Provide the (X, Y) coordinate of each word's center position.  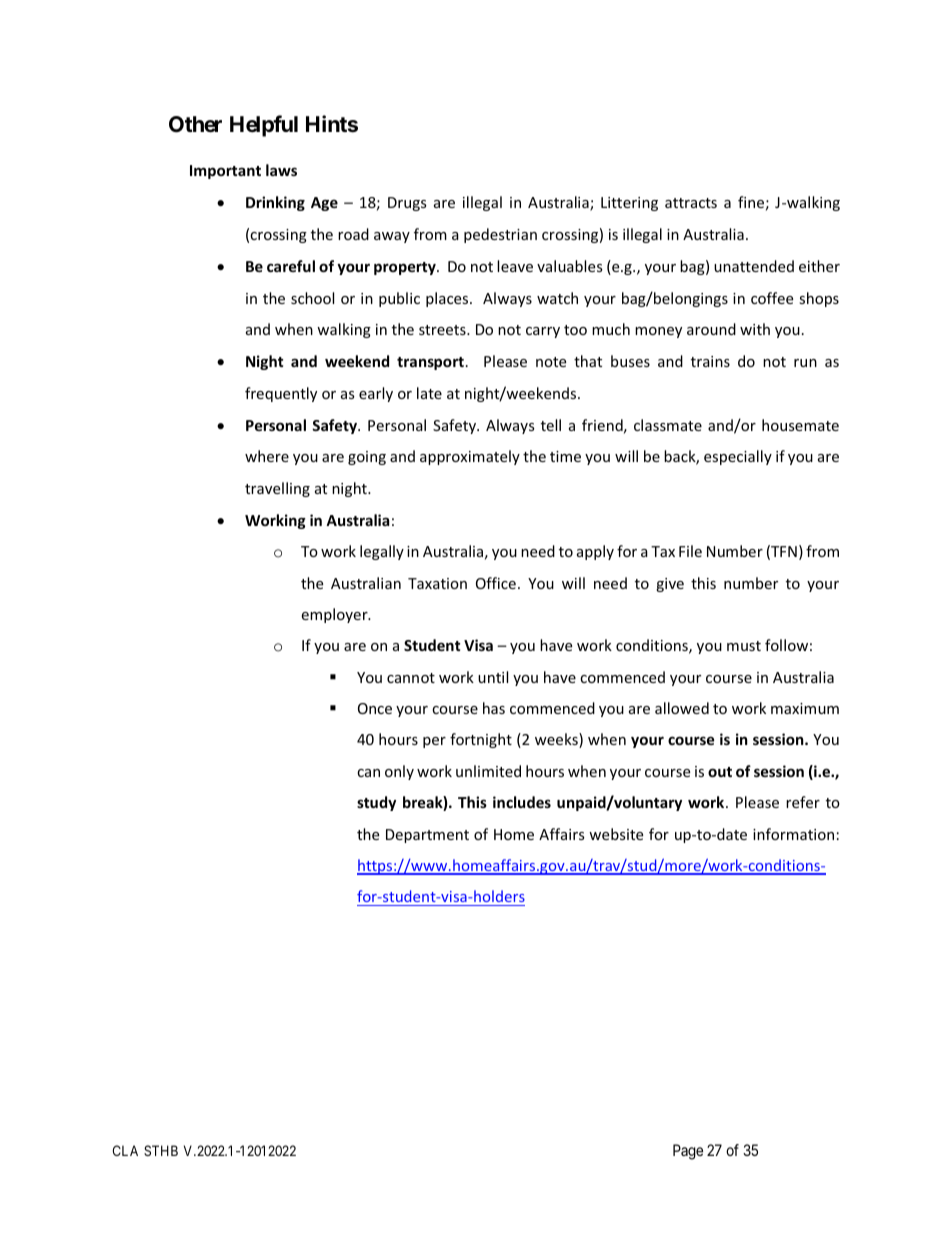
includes (522, 802)
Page (688, 1152)
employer (335, 615)
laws (281, 170)
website (616, 834)
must (744, 646)
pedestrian (500, 235)
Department (427, 836)
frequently (281, 394)
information (793, 834)
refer (803, 802)
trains (710, 361)
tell (551, 425)
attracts (691, 203)
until (493, 677)
